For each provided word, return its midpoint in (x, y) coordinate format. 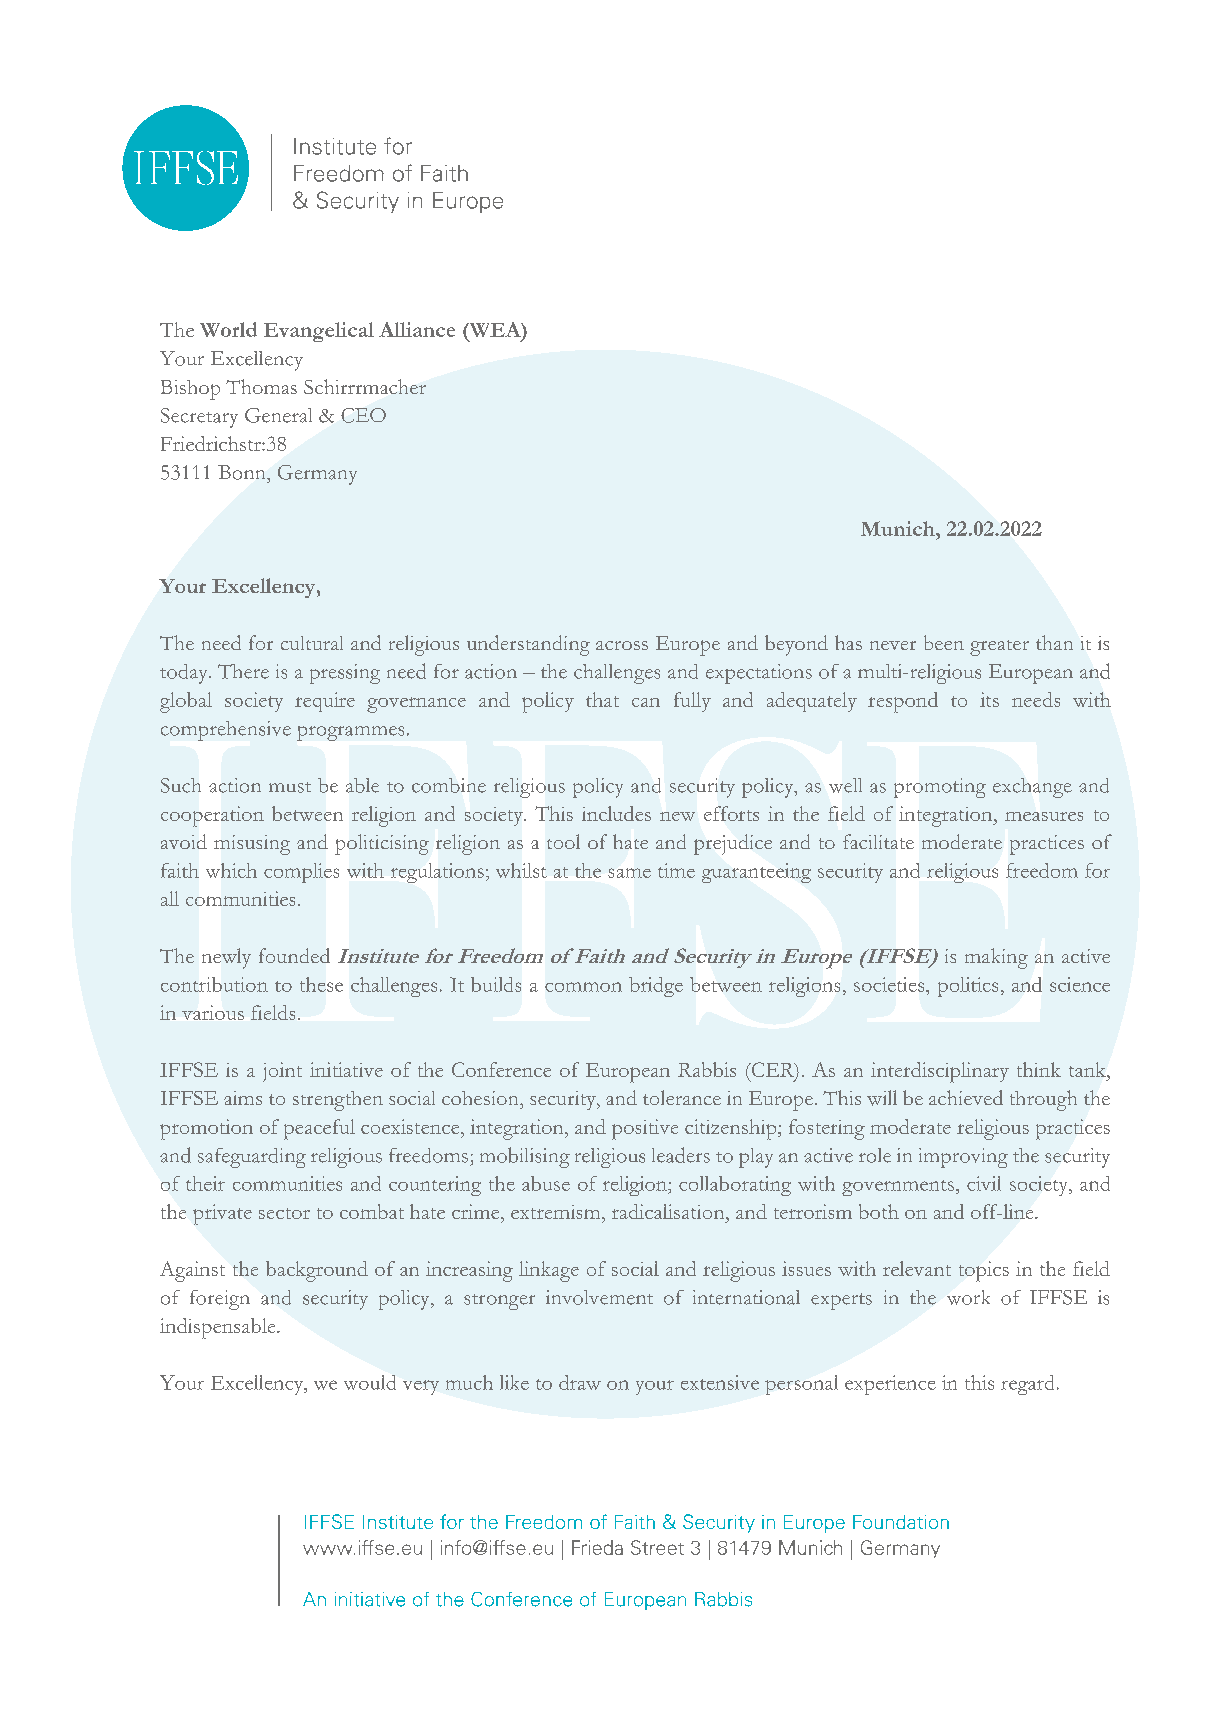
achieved (966, 1097)
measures (1044, 816)
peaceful (319, 1129)
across (622, 645)
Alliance (417, 329)
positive (645, 1129)
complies (301, 873)
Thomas (261, 386)
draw (580, 1382)
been (944, 642)
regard (1027, 1385)
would (370, 1382)
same (629, 873)
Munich (899, 528)
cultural (312, 643)
